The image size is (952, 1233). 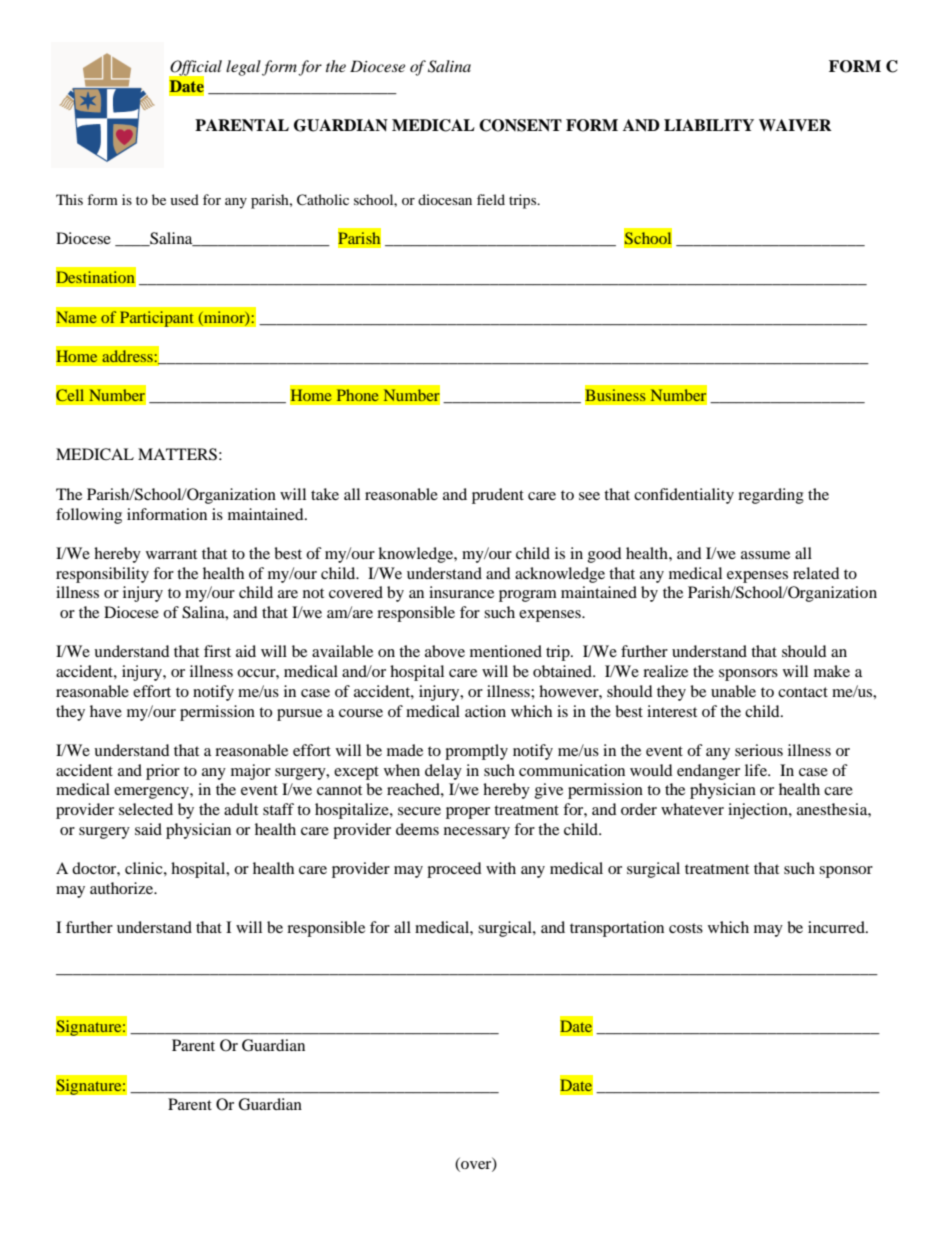 I want to click on above, so click(x=445, y=651).
